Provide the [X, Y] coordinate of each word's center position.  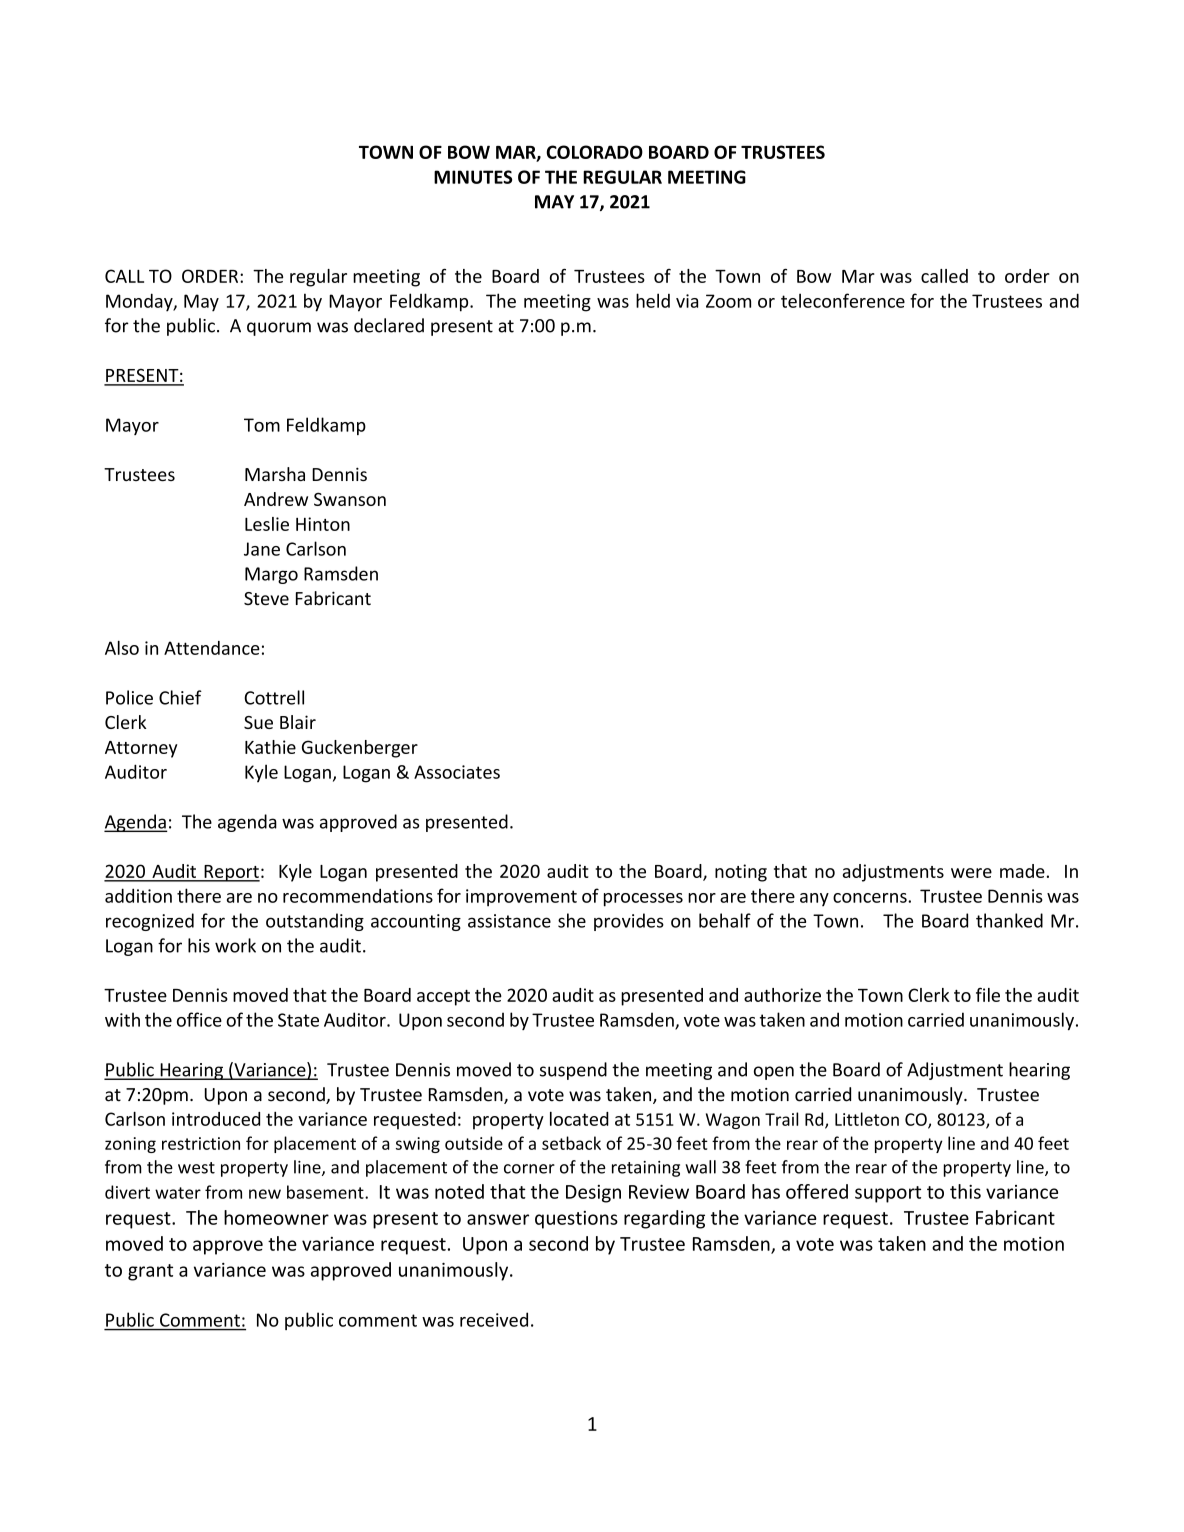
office [199, 1019]
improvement [521, 898]
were [971, 873]
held [653, 300]
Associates [457, 772]
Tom [262, 425]
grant [150, 1272]
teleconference [843, 300]
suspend [573, 1071]
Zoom [728, 301]
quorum [279, 329]
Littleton [867, 1119]
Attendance [212, 648]
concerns [871, 898]
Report [231, 873]
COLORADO [594, 152]
